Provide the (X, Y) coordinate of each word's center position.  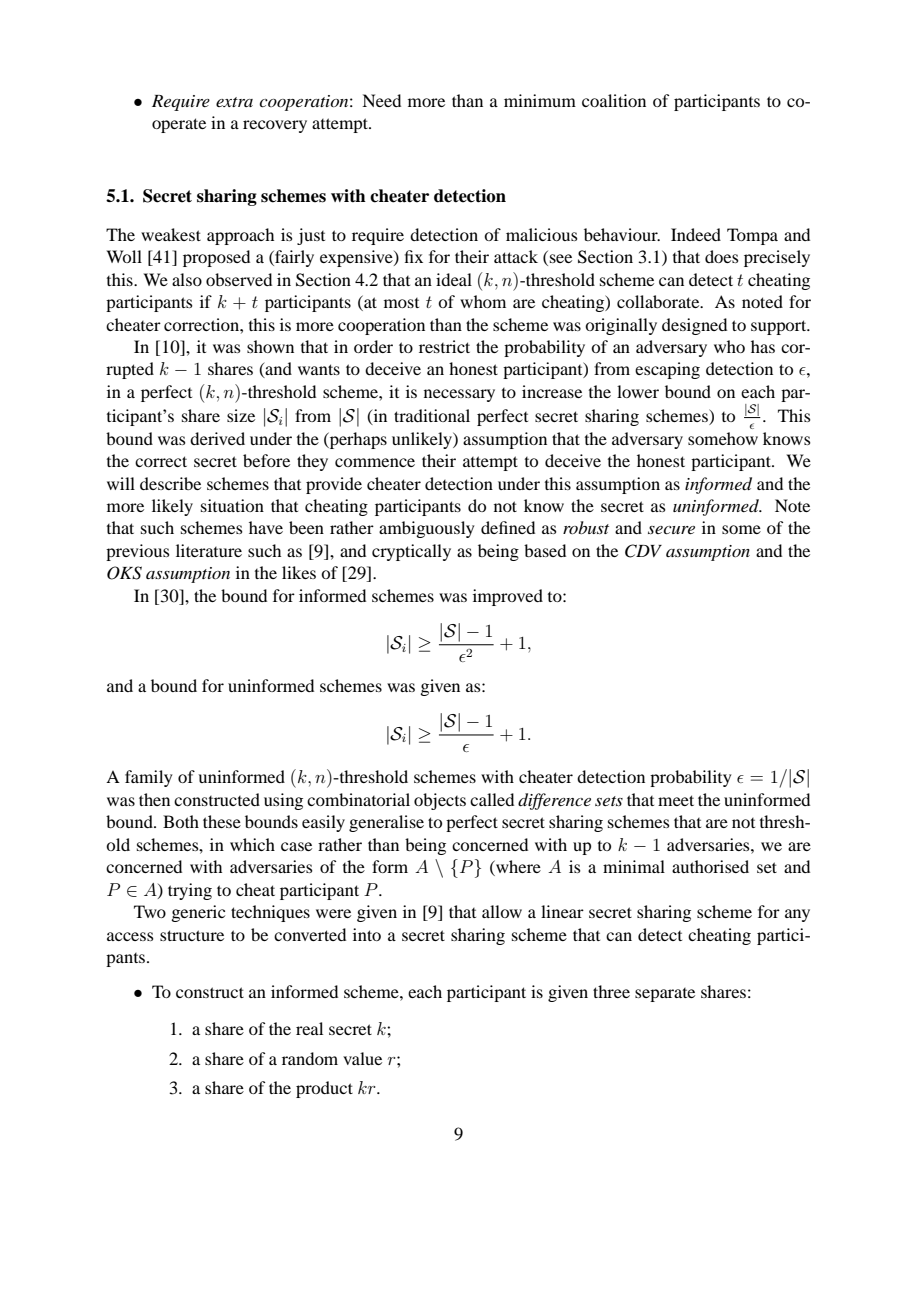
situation (232, 505)
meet (676, 800)
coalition (614, 100)
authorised (710, 866)
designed (694, 326)
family (149, 778)
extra (234, 102)
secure (671, 530)
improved (508, 597)
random (310, 1058)
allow (502, 911)
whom (483, 301)
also (187, 279)
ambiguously (427, 529)
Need (381, 100)
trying (190, 891)
